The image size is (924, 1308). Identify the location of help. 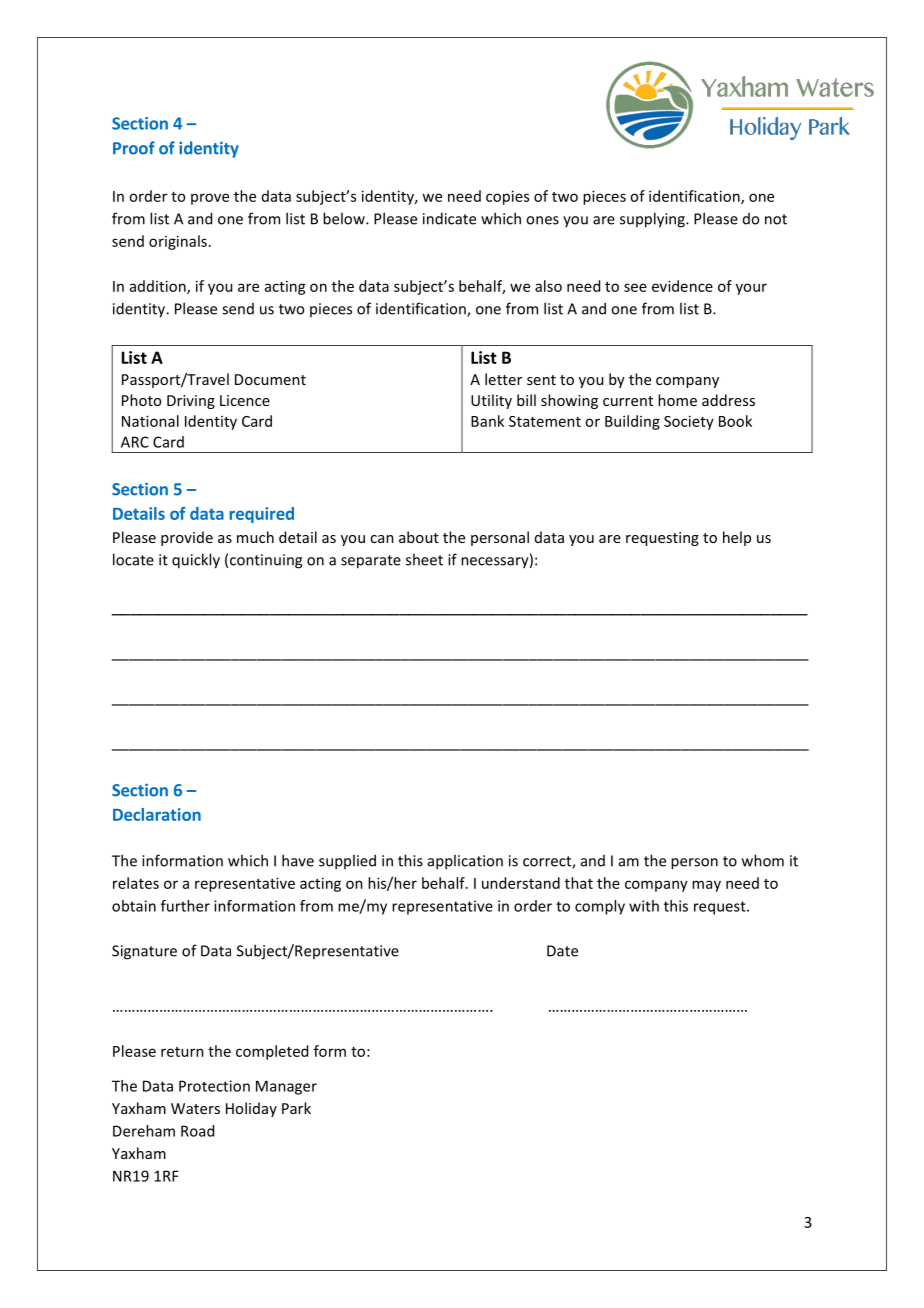
(737, 538).
